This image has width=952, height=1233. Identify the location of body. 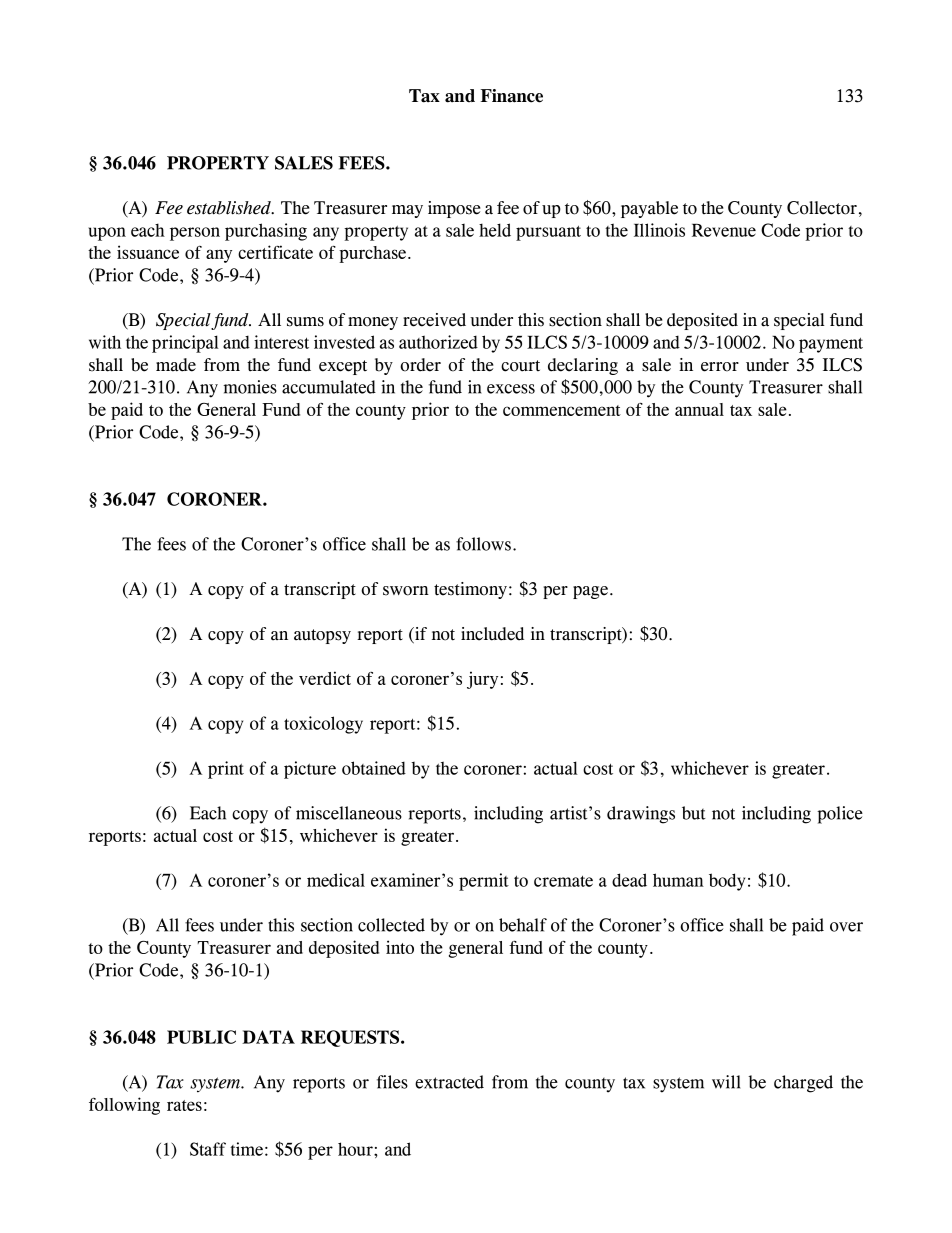
(727, 882).
